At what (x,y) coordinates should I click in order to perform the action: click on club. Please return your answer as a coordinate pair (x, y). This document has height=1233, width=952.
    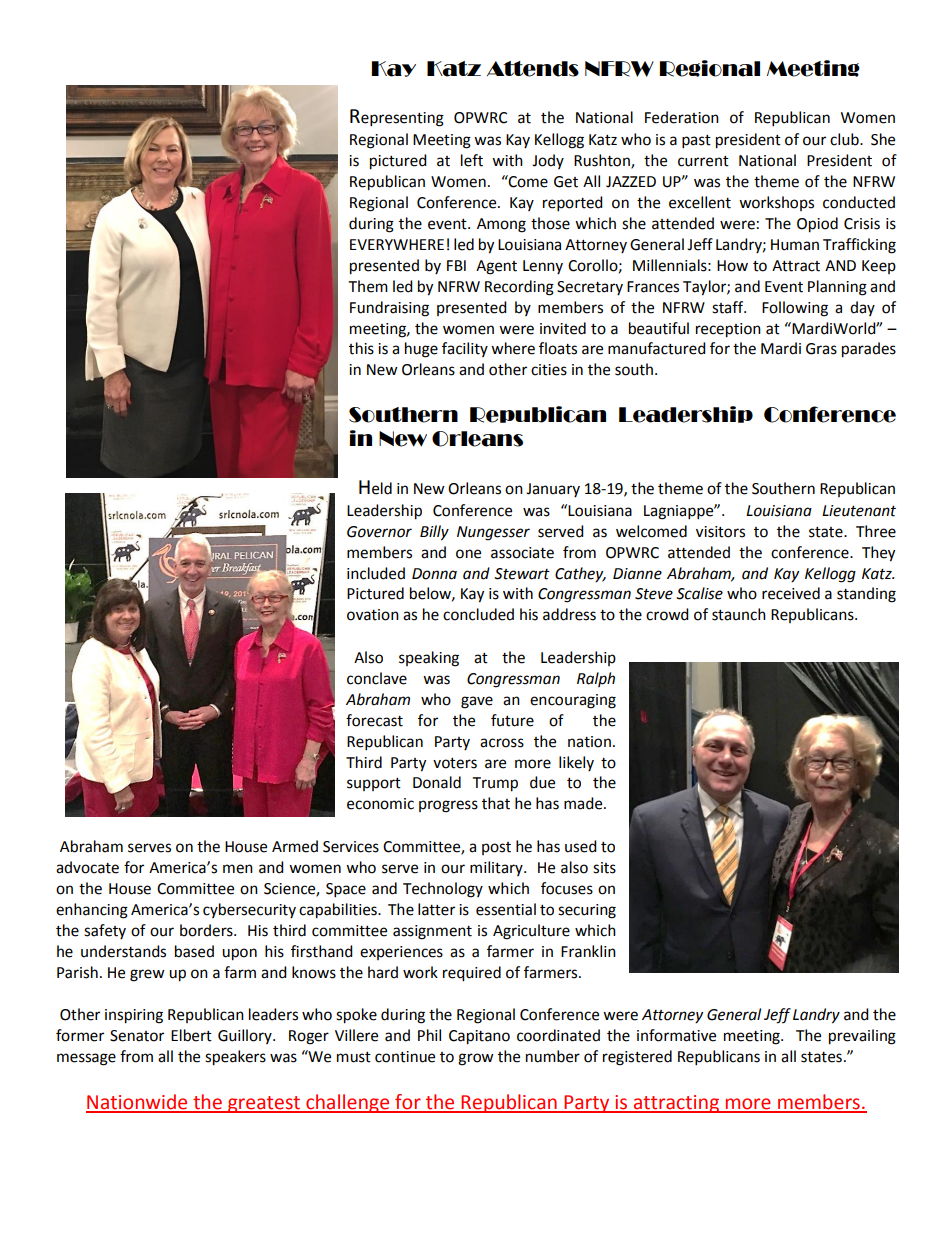
    Looking at the image, I should click on (845, 139).
